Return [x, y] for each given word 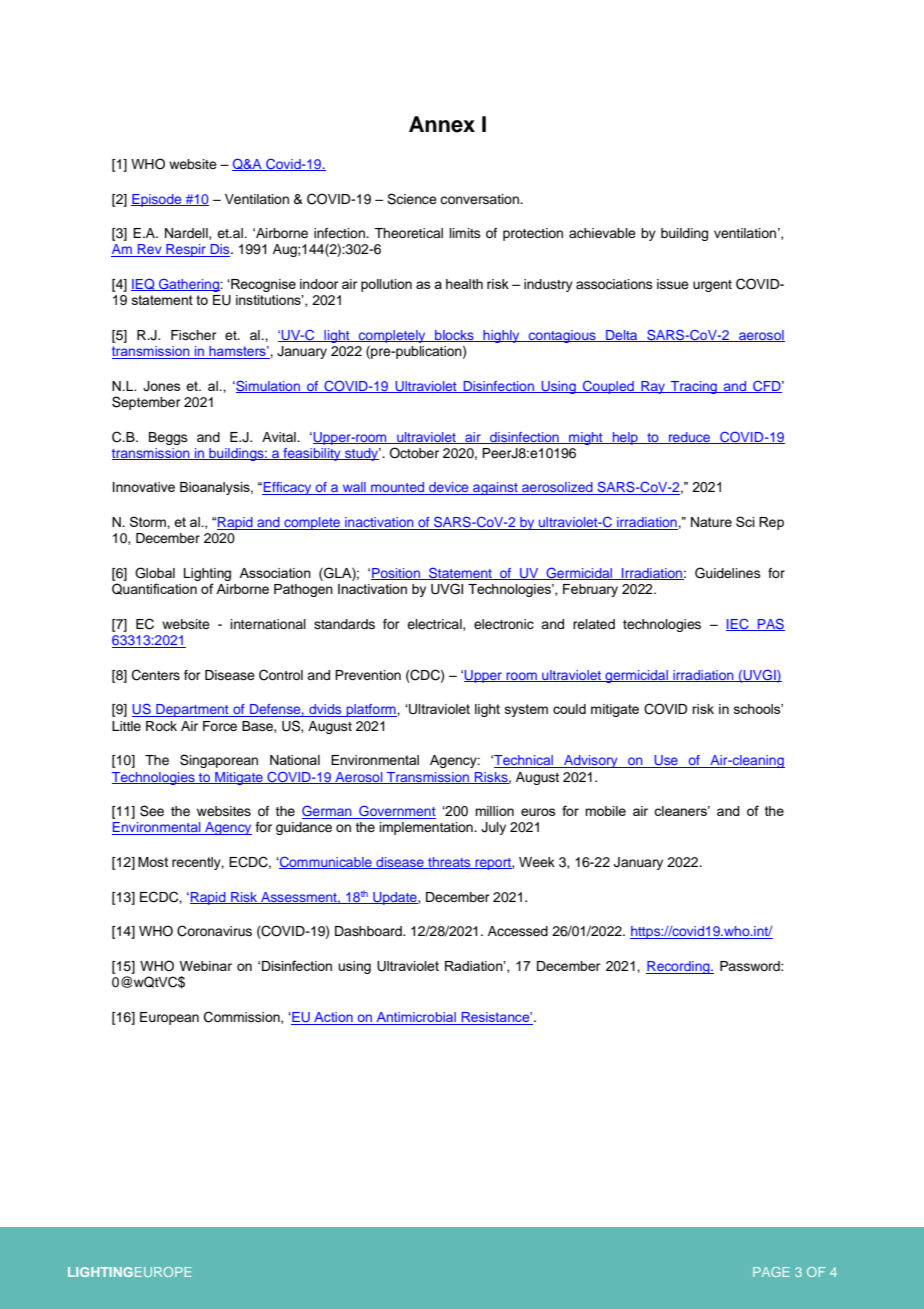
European [169, 1018]
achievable [602, 233]
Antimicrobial [416, 1018]
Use [666, 761]
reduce [690, 438]
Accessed [518, 931]
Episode [157, 200]
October [414, 453]
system [526, 710]
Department [192, 710]
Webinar [206, 966]
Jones [162, 386]
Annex [442, 124]
